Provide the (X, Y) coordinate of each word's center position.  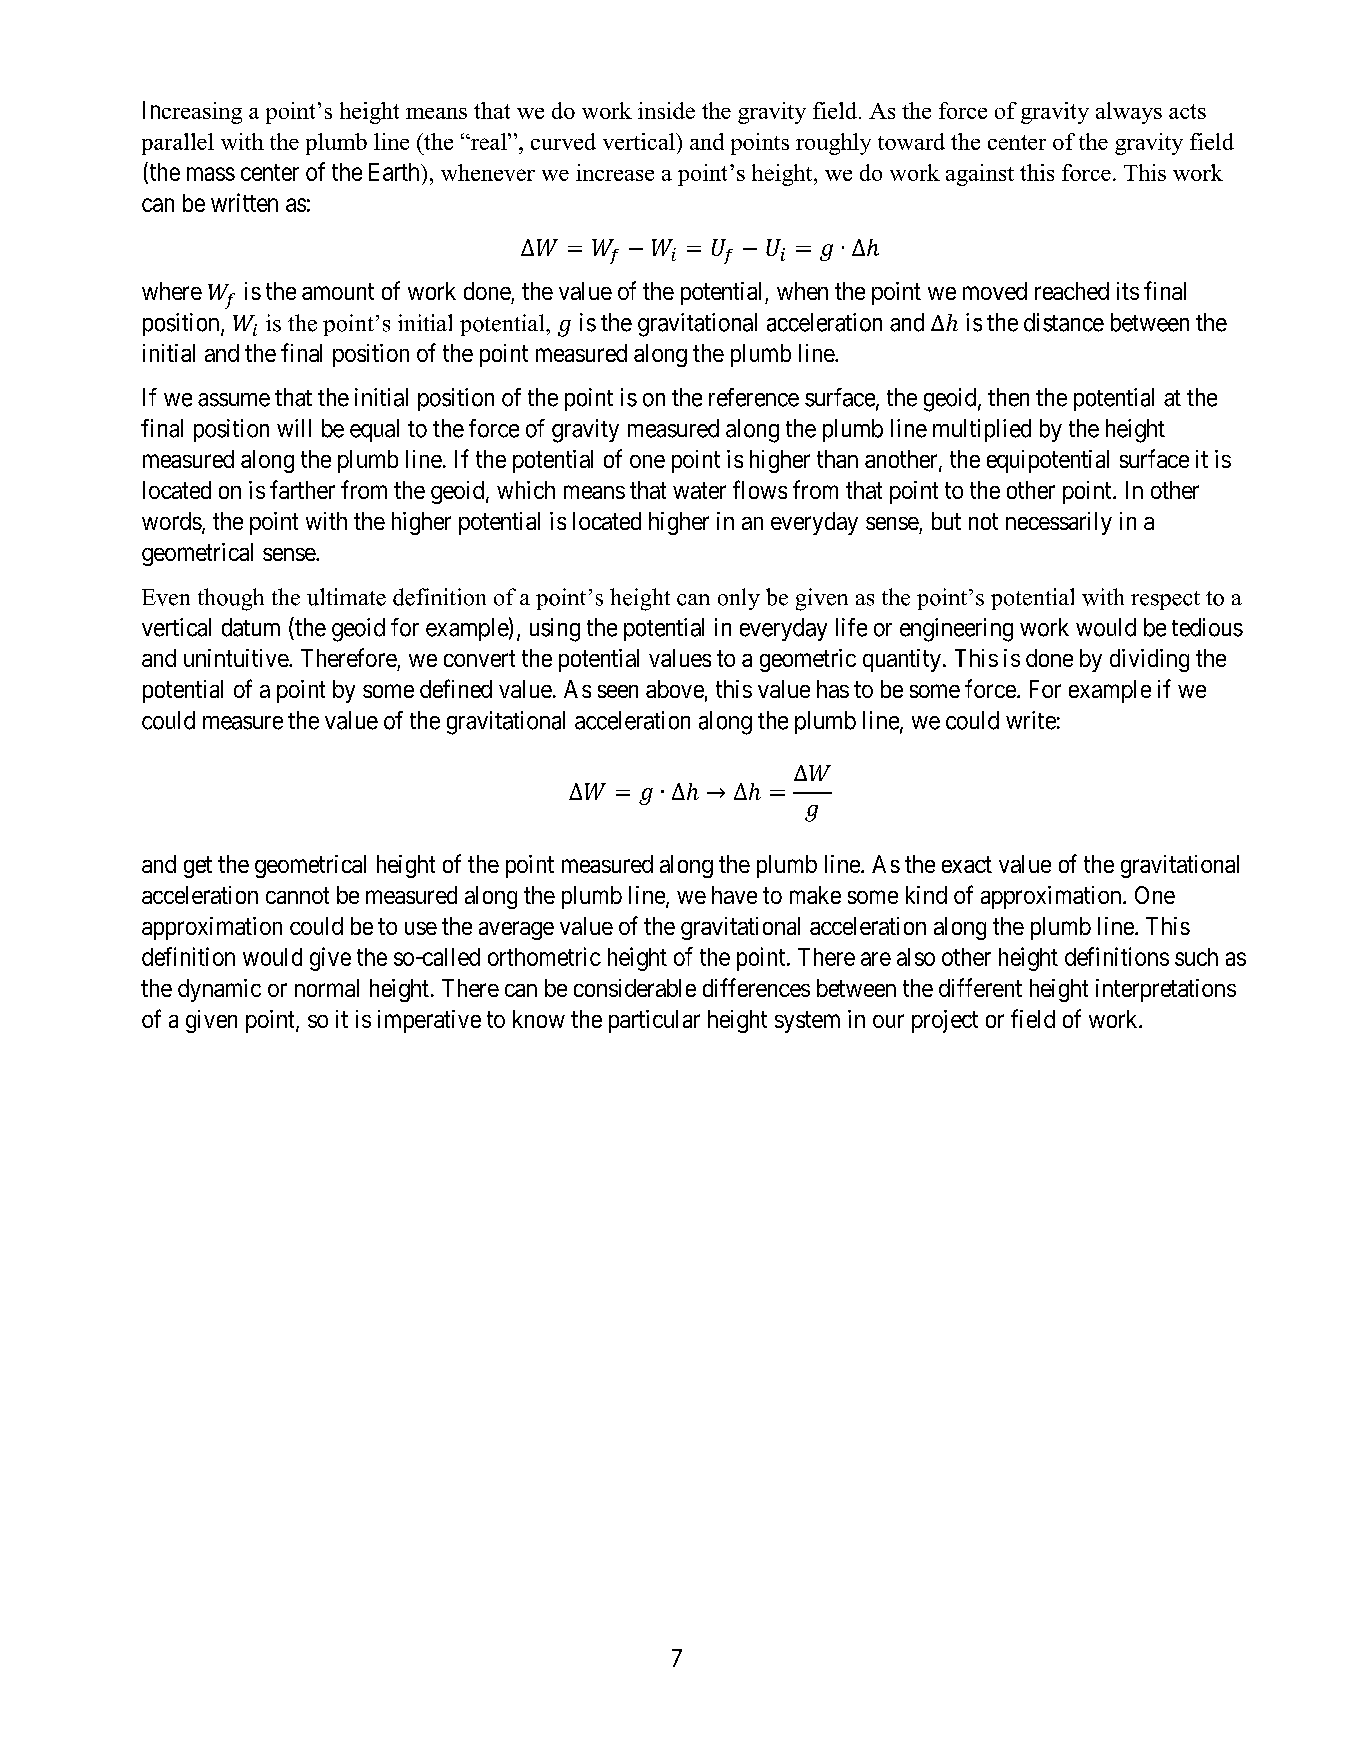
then (1008, 397)
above (675, 689)
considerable (635, 988)
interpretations (1166, 990)
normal (327, 988)
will (294, 428)
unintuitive (237, 658)
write (1031, 720)
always (1129, 113)
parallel (178, 144)
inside (666, 110)
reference (754, 397)
